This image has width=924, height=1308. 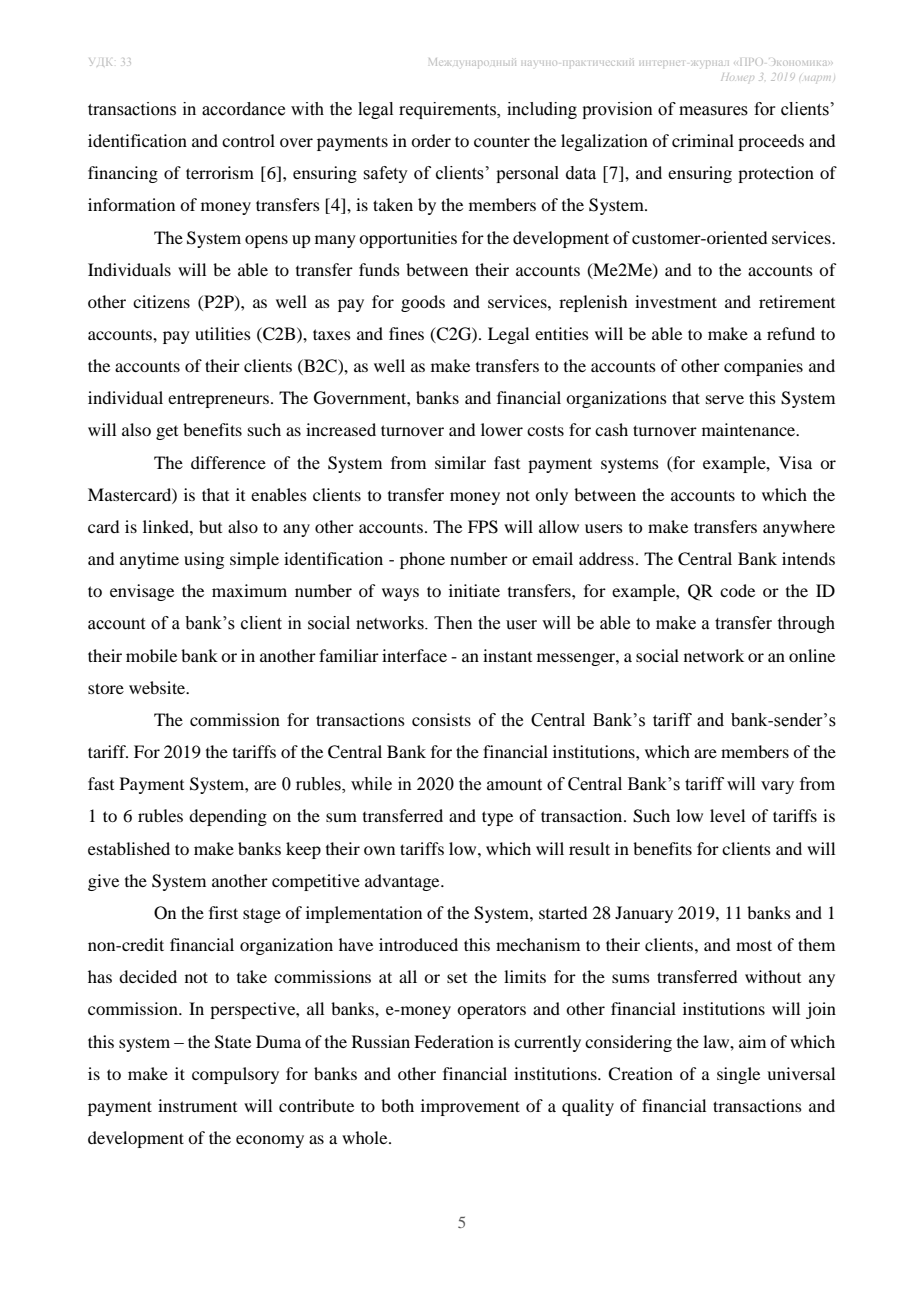 What do you see at coordinates (220, 172) in the image?
I see `terrorism` at bounding box center [220, 172].
